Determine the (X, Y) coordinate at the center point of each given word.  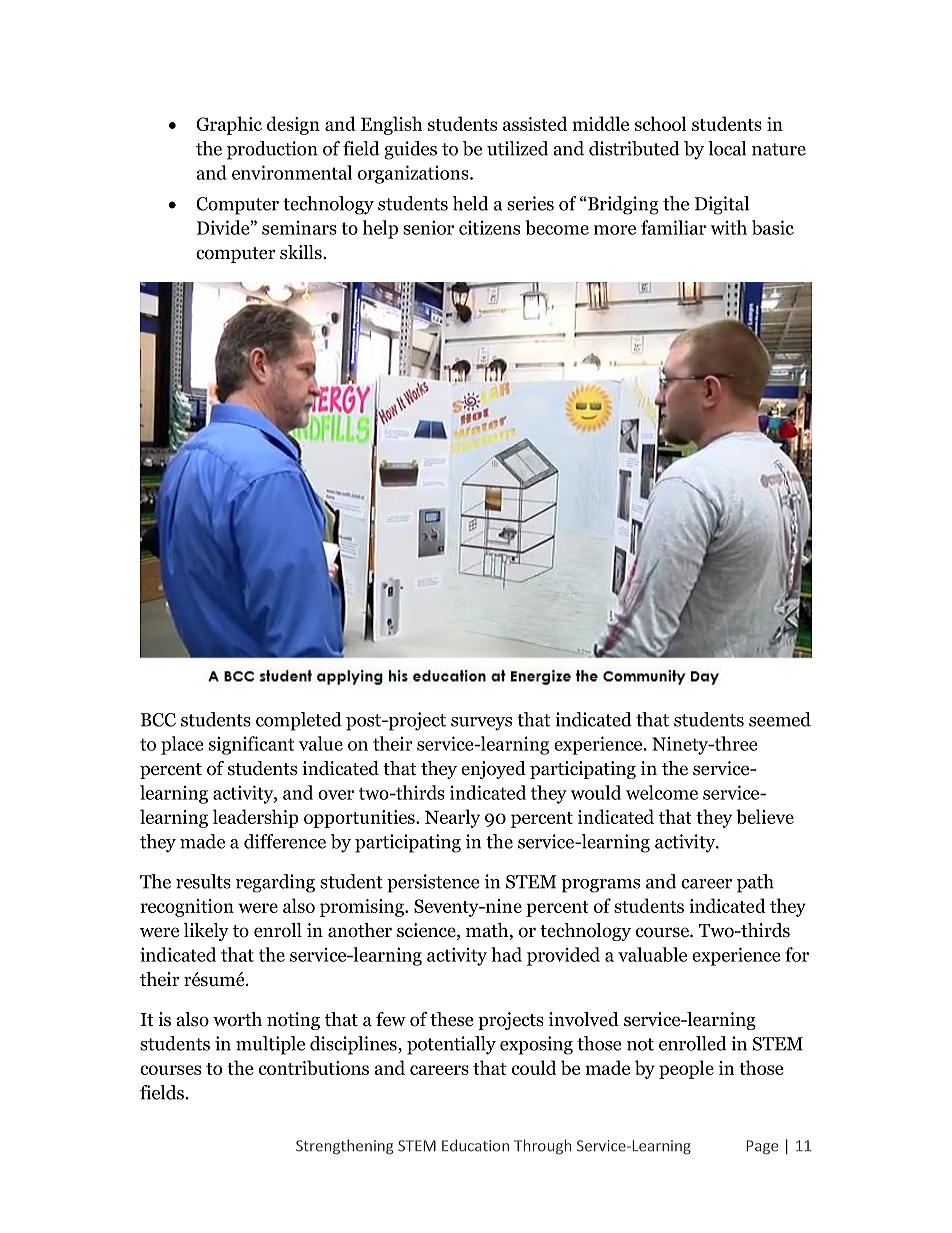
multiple (270, 1045)
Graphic (229, 125)
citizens (489, 228)
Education (475, 1145)
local (727, 148)
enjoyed (493, 770)
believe (765, 816)
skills (302, 252)
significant (251, 745)
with (729, 227)
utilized (517, 148)
